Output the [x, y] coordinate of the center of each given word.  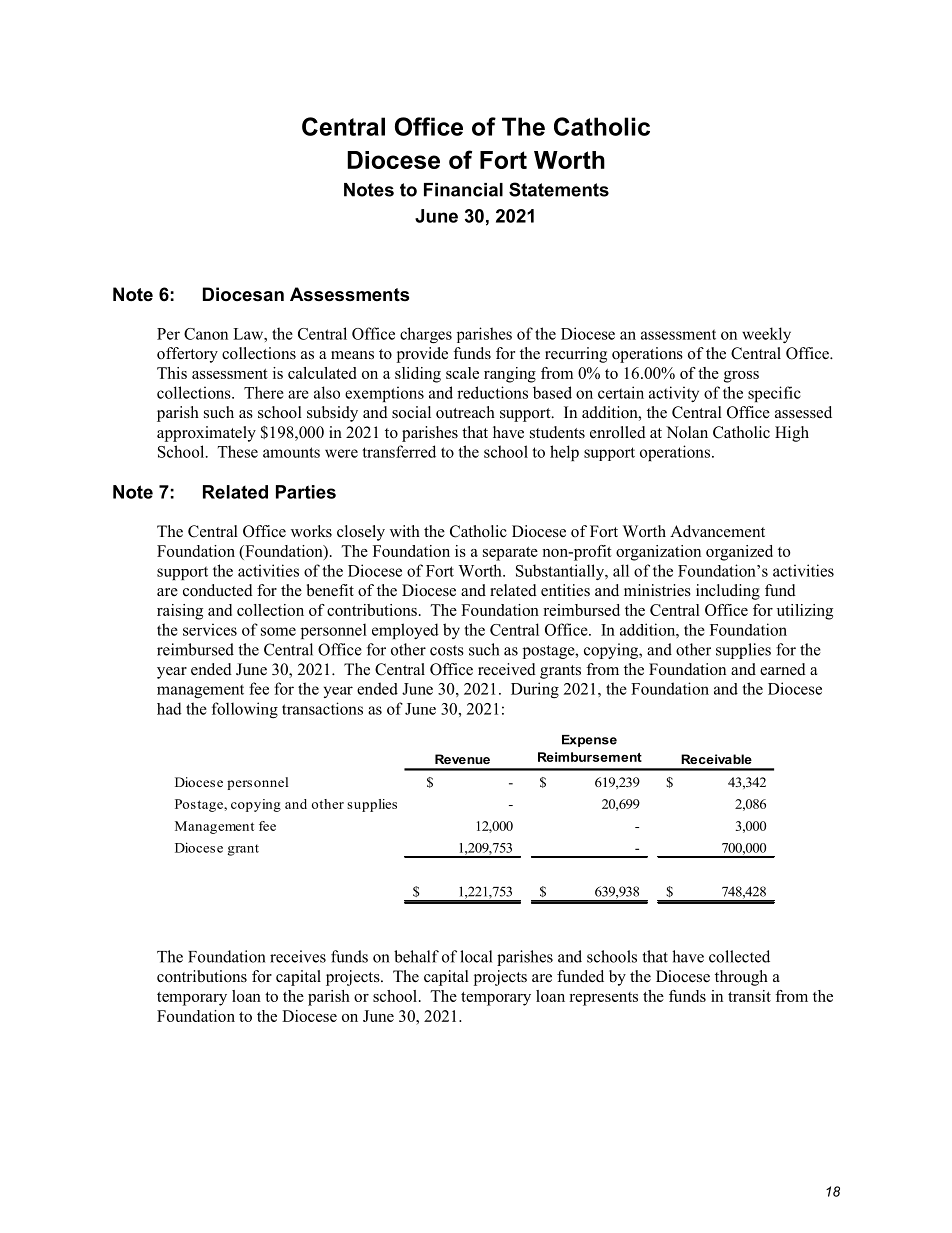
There [264, 392]
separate [510, 554]
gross [741, 377]
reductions [492, 392]
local [476, 956]
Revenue [462, 759]
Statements [559, 189]
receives [298, 956]
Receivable [716, 759]
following [245, 710]
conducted [218, 590]
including [728, 592]
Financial [463, 190]
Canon [206, 334]
